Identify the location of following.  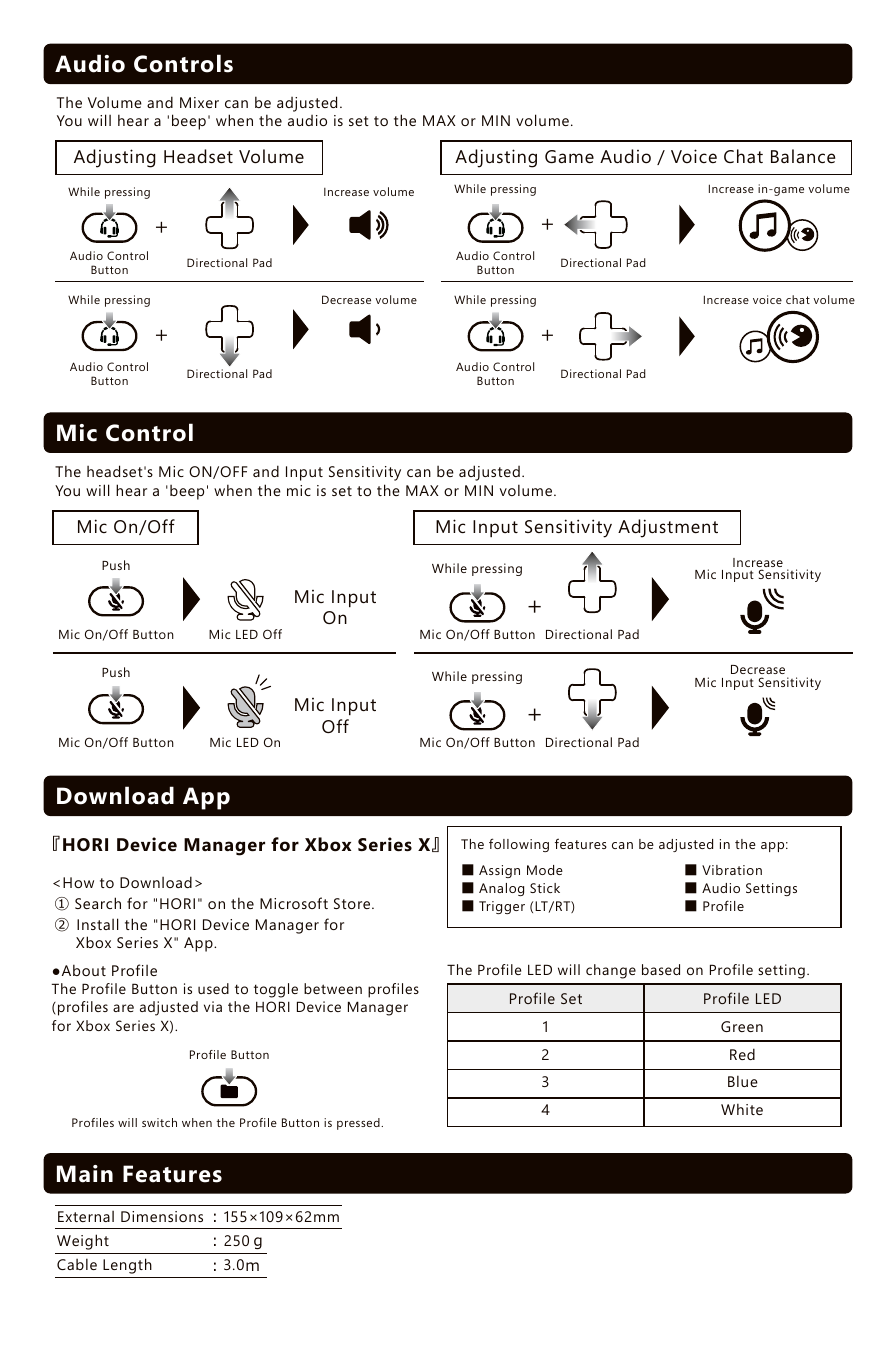
(519, 845).
